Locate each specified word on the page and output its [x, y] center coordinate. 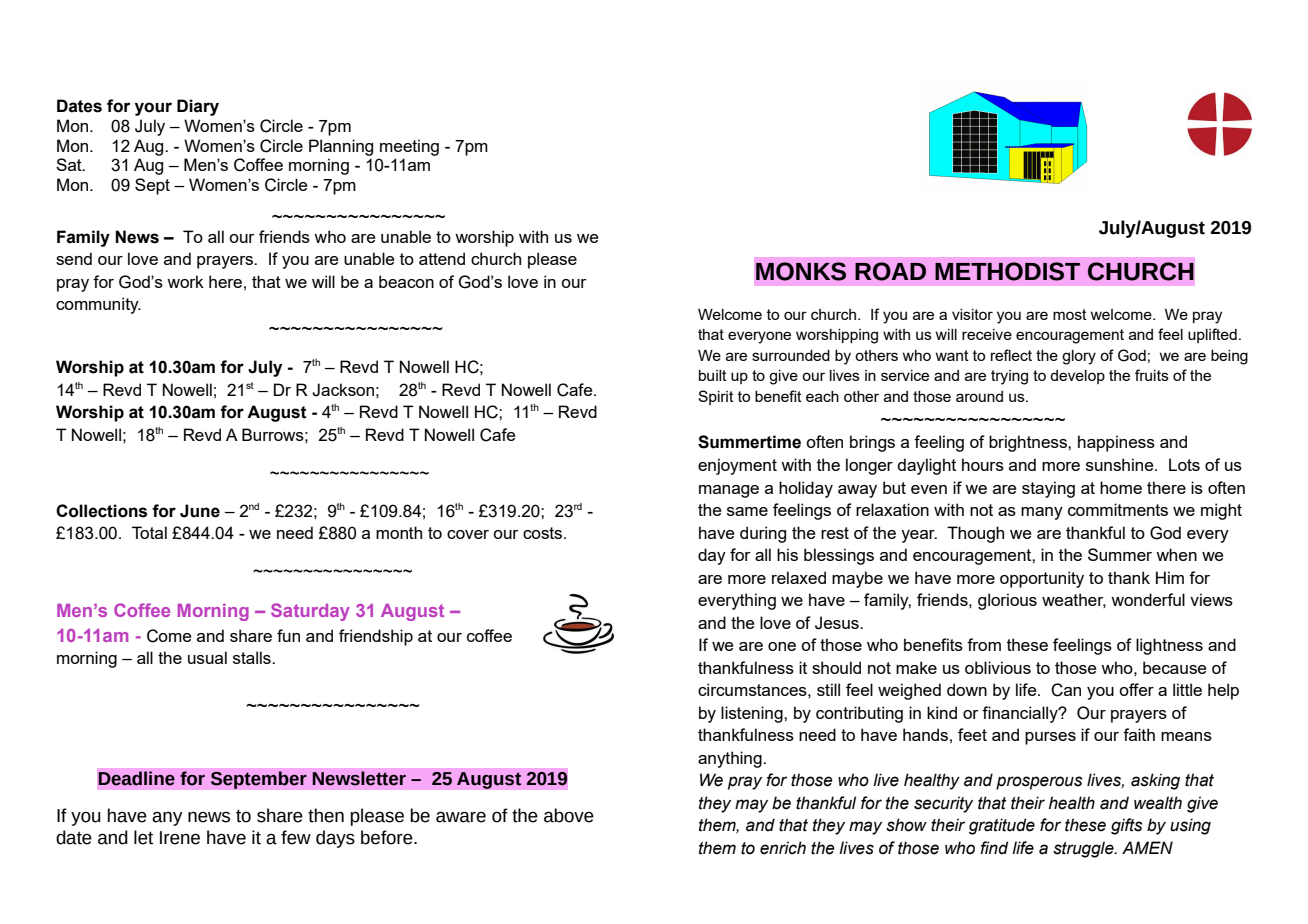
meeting [409, 147]
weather [1074, 600]
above [569, 815]
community [98, 305]
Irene [180, 838]
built [713, 375]
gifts [1127, 826]
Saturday [310, 612]
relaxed [799, 577]
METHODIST [1007, 271]
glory [1079, 357]
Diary [198, 107]
